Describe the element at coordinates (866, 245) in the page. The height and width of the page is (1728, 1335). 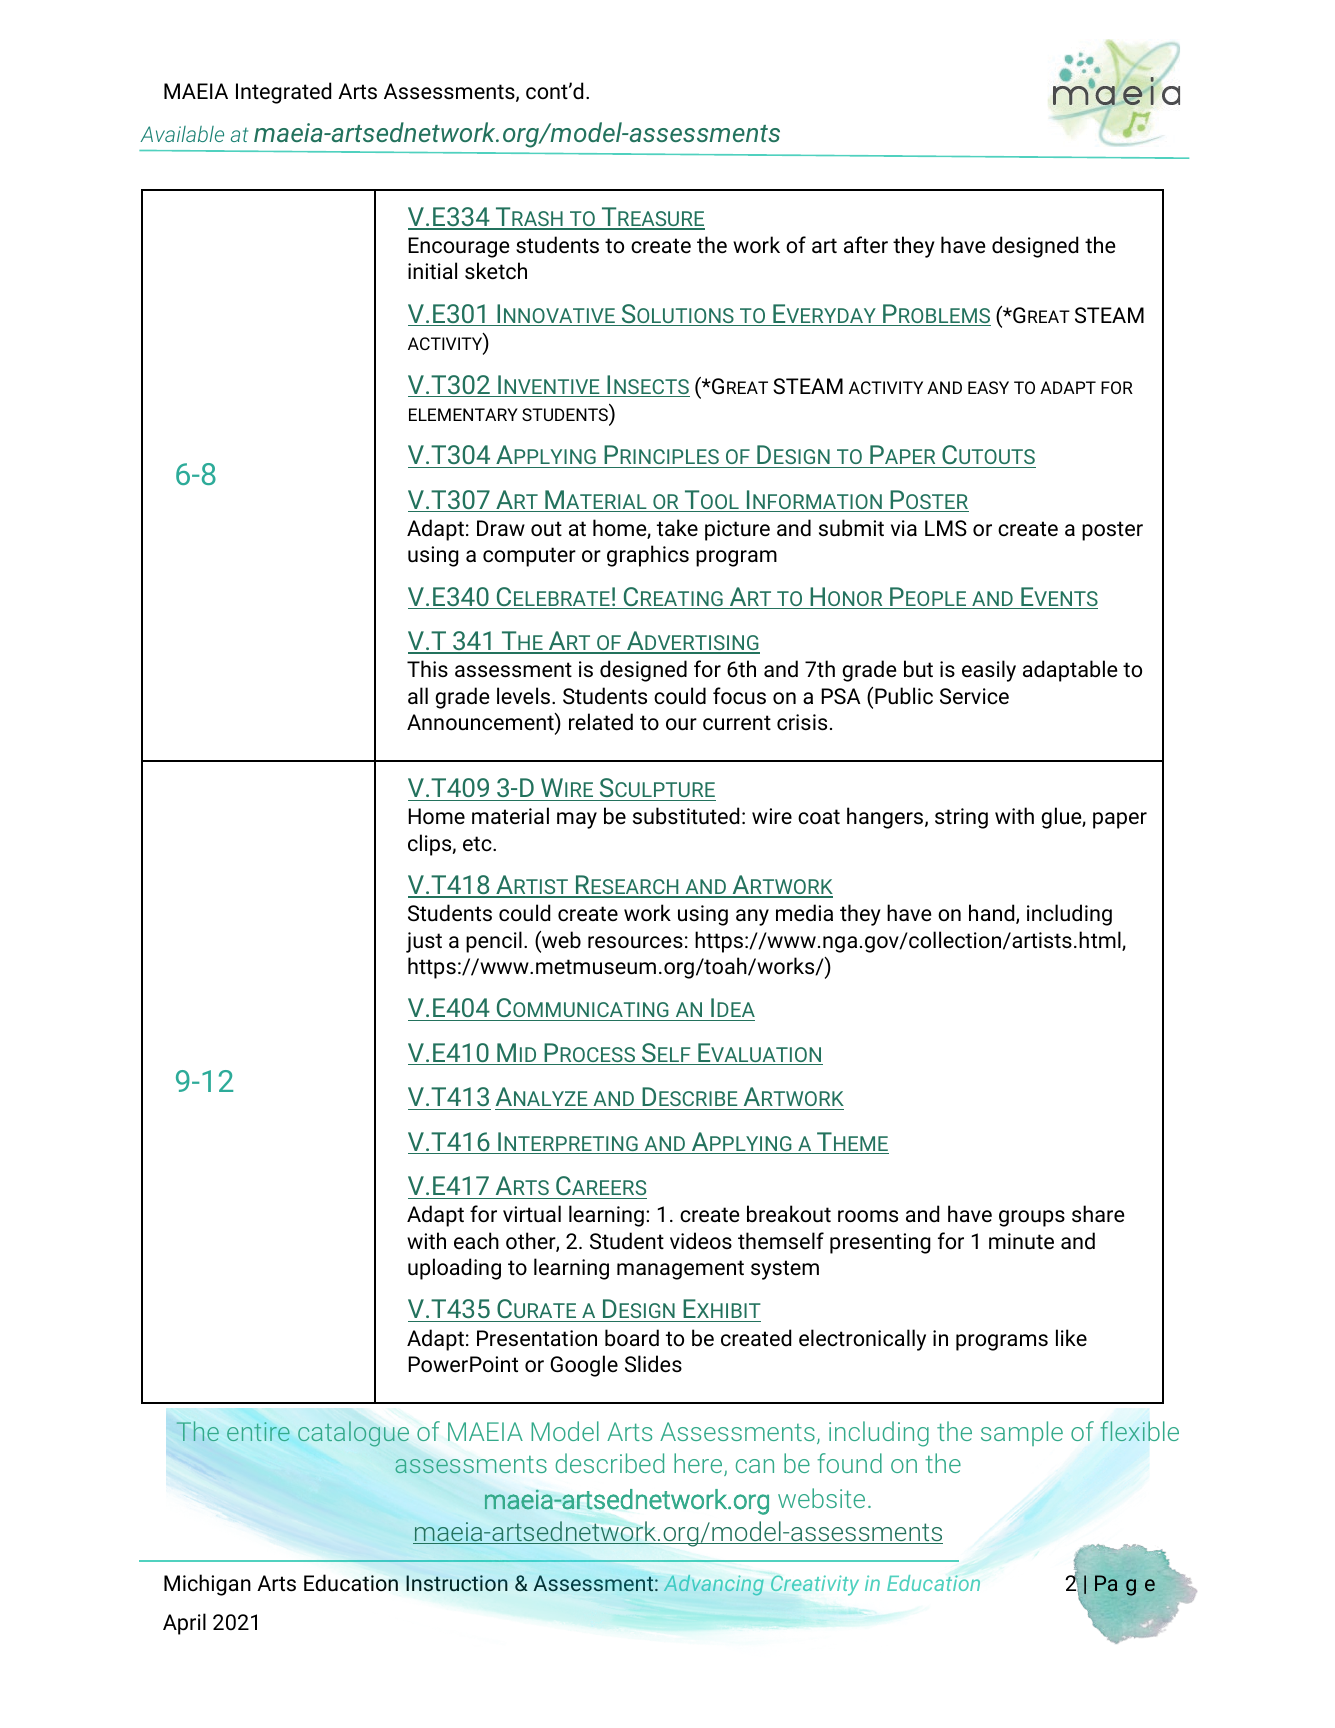
I see `after` at that location.
